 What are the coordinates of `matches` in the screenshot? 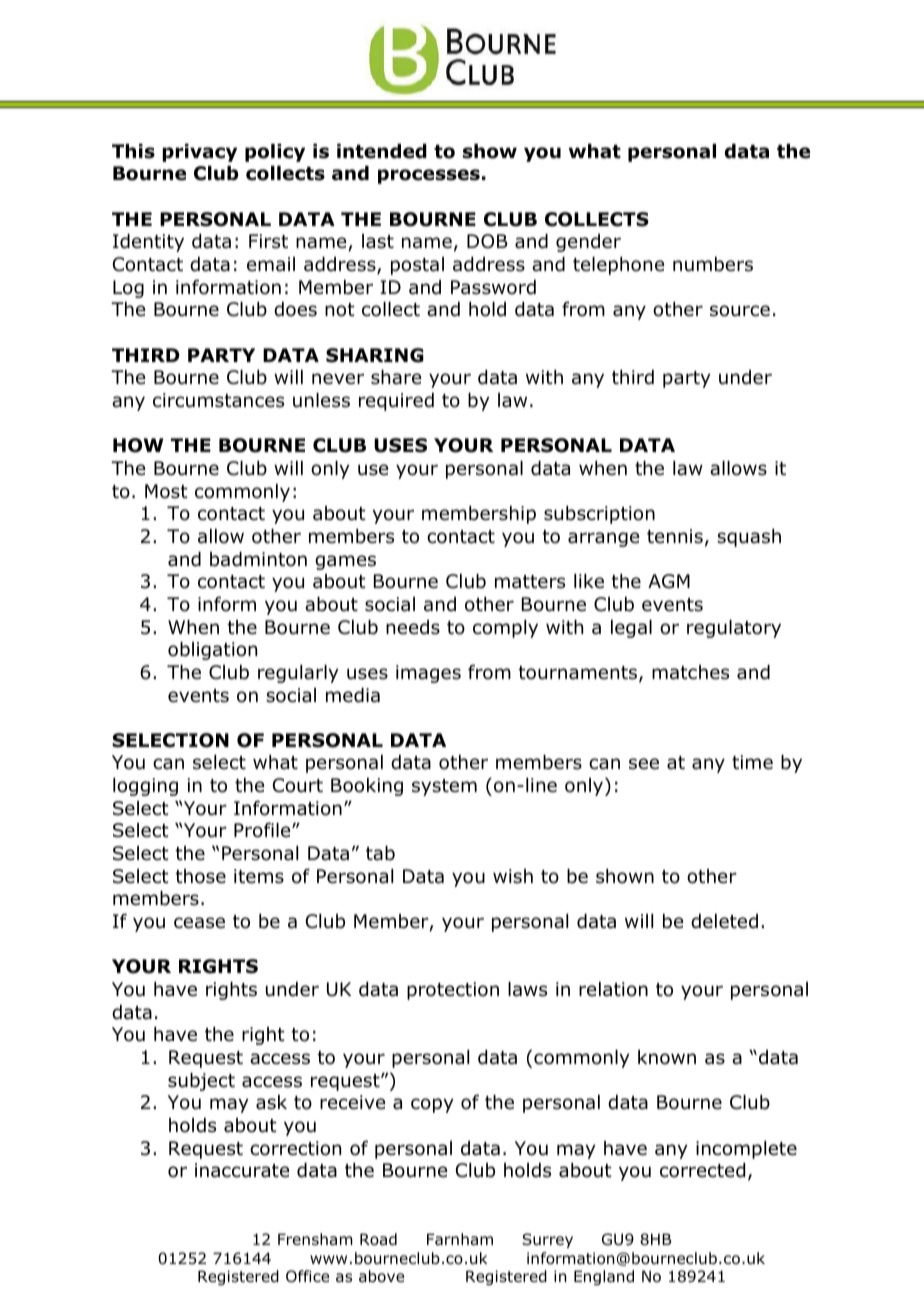 It's located at (690, 672).
